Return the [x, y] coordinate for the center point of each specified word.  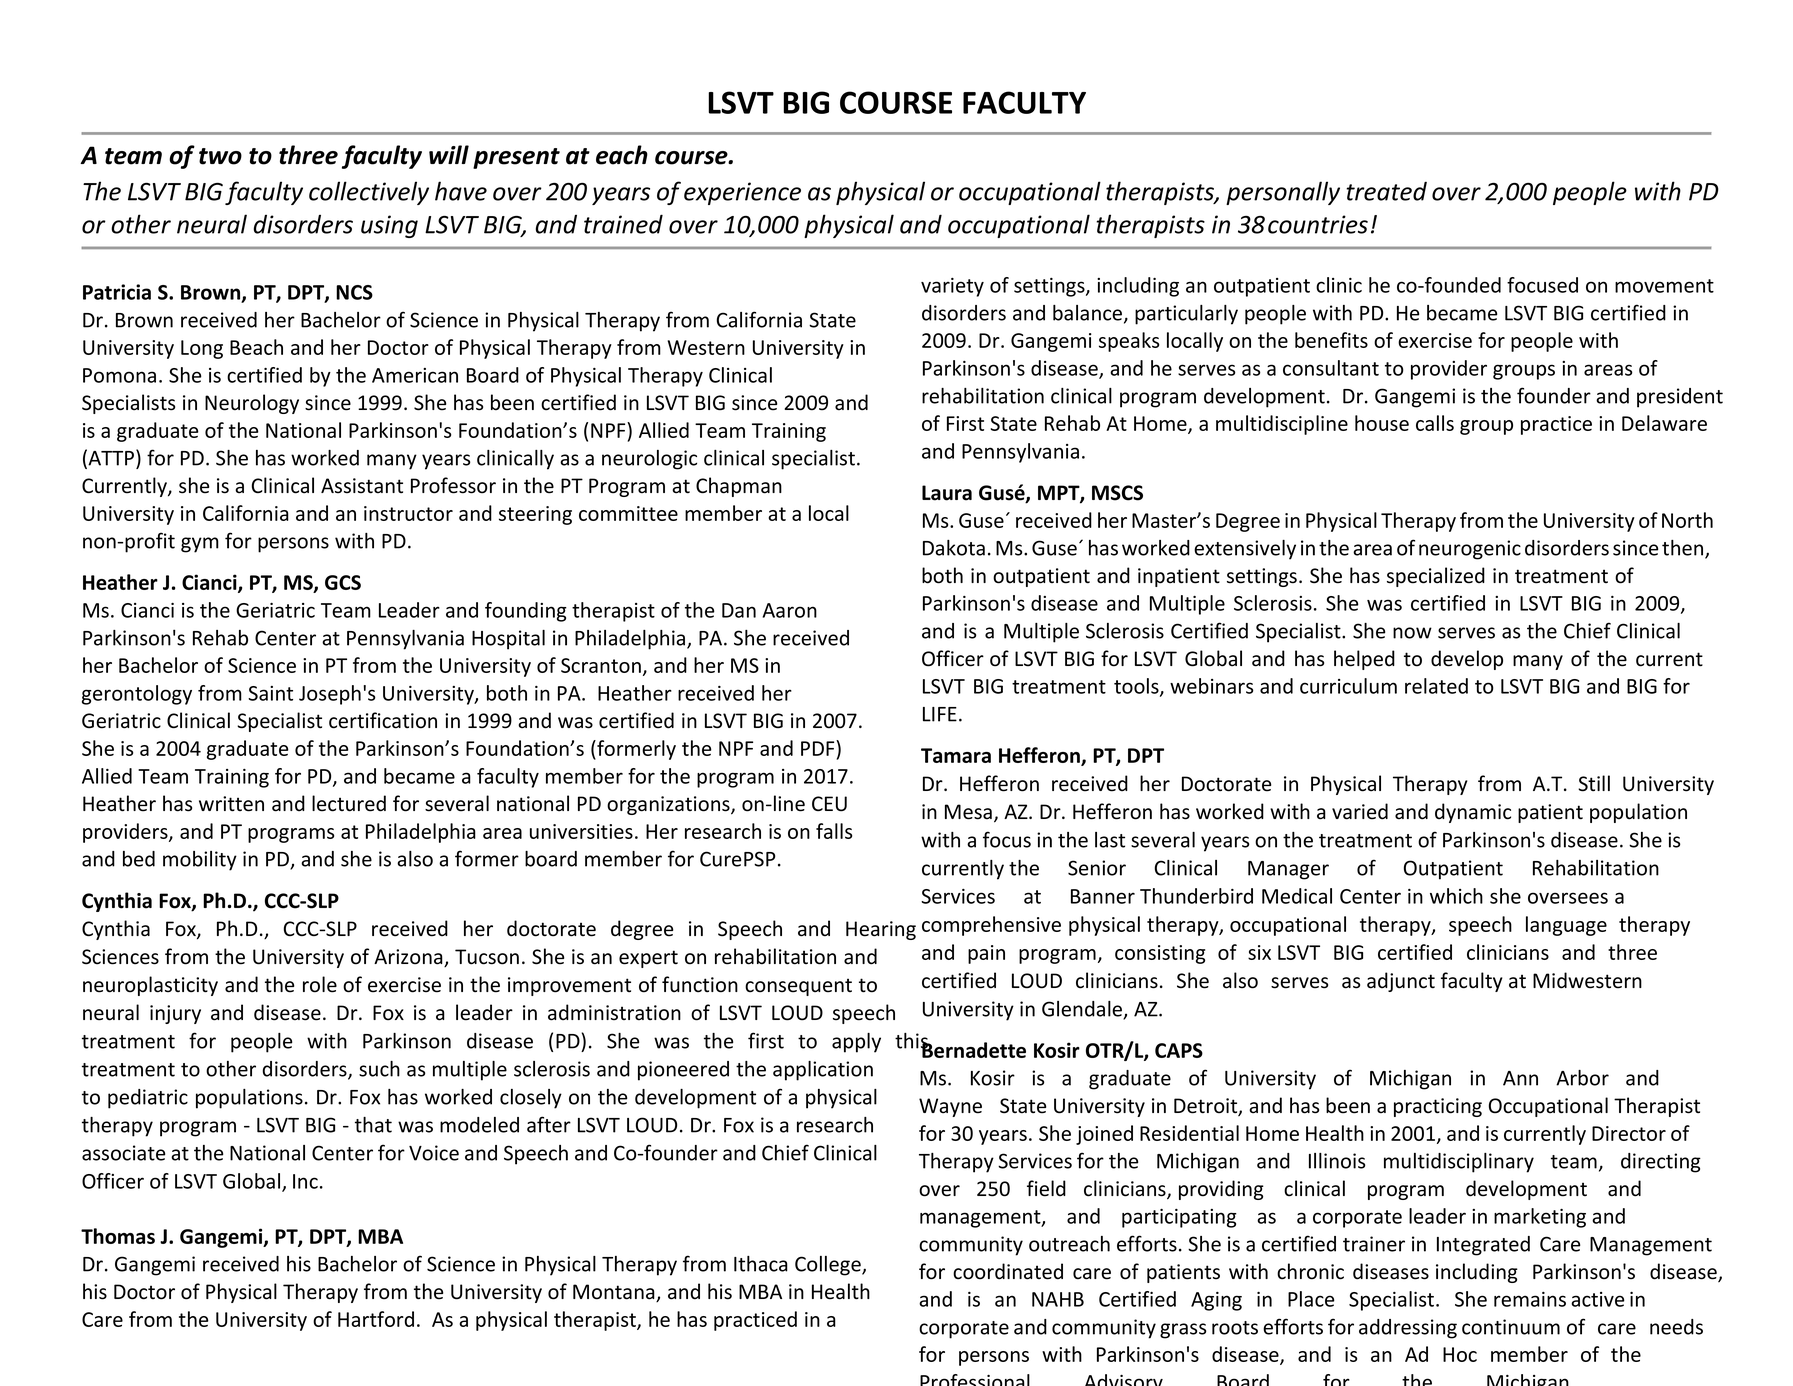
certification [383, 720]
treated [1386, 191]
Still [1594, 783]
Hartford [376, 1319]
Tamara [956, 755]
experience [742, 193]
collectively [369, 193]
